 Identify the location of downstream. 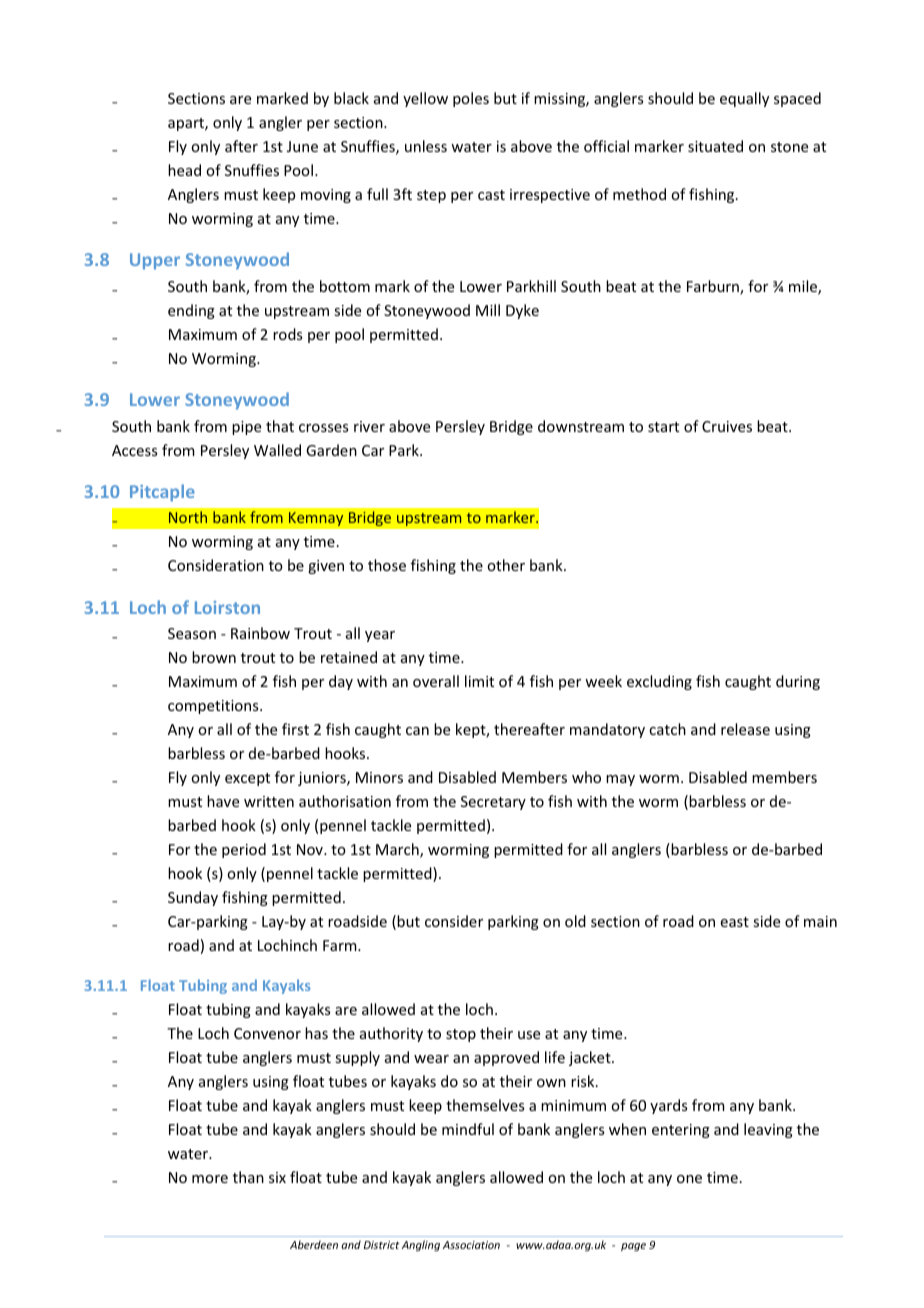
(581, 426).
